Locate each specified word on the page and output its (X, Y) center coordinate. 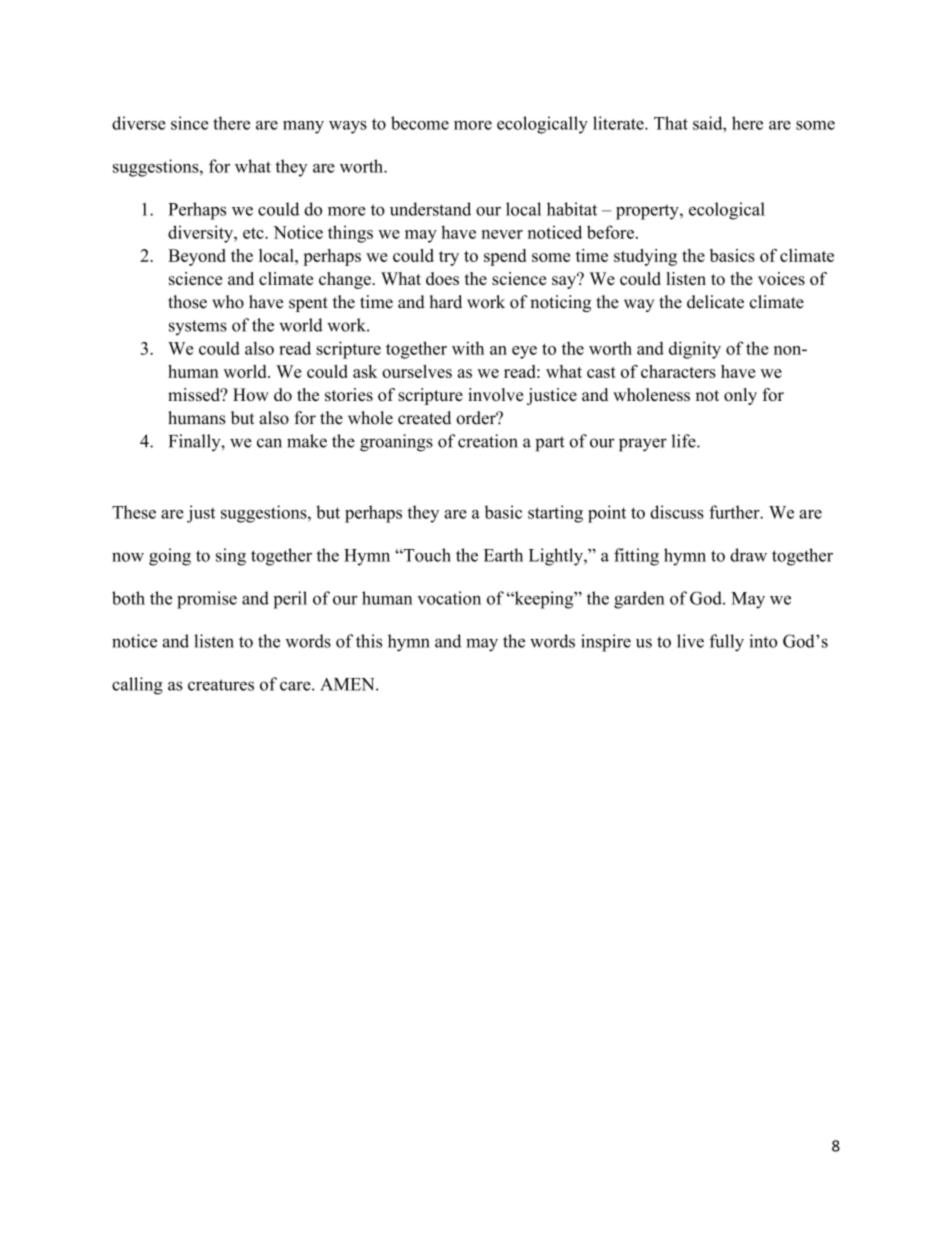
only (740, 396)
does (442, 278)
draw (748, 555)
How (251, 394)
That (671, 123)
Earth (503, 555)
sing (231, 557)
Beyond (197, 257)
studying (645, 257)
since (189, 123)
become (420, 123)
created (424, 418)
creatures (221, 685)
